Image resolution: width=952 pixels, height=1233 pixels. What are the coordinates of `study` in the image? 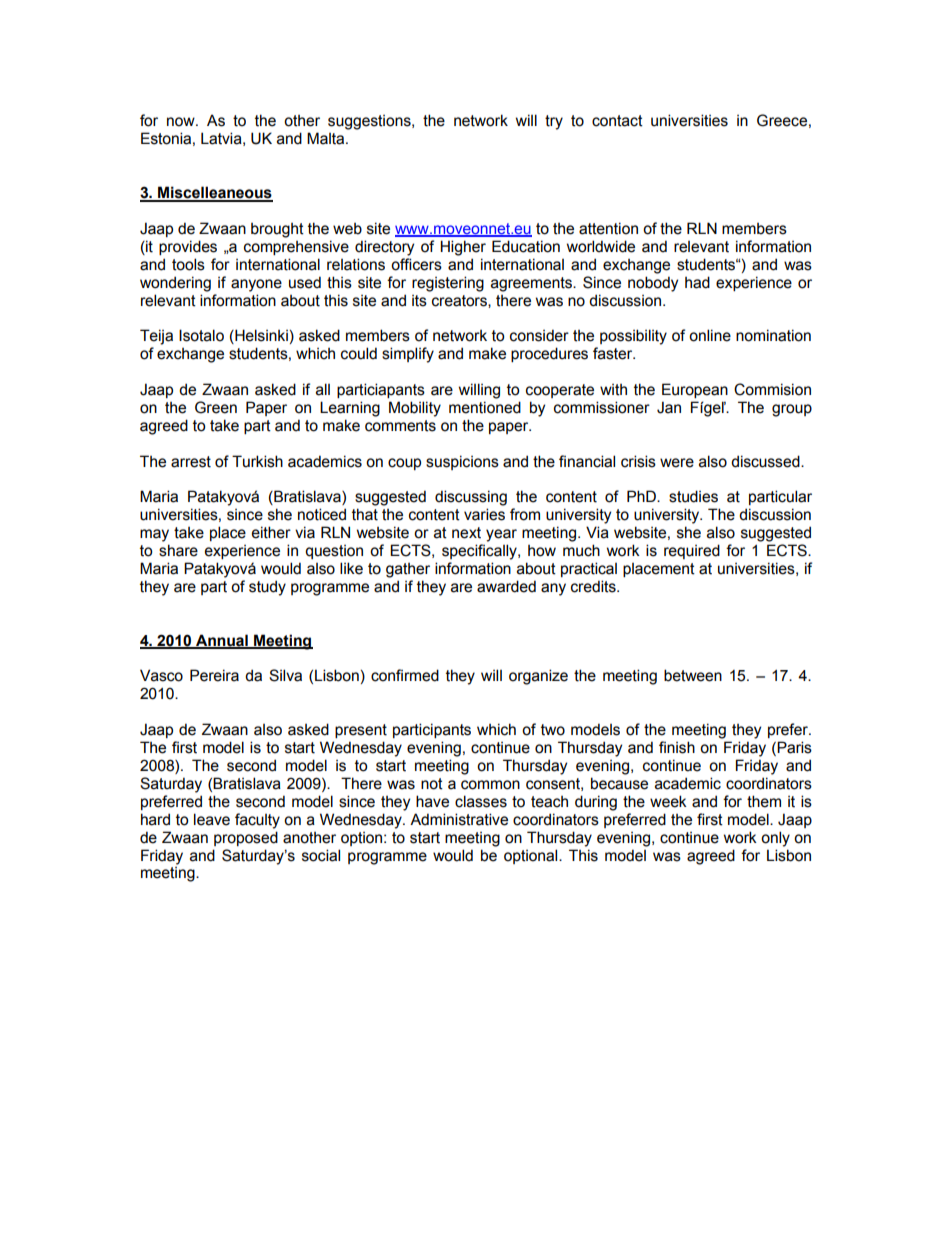 It's located at (267, 588).
